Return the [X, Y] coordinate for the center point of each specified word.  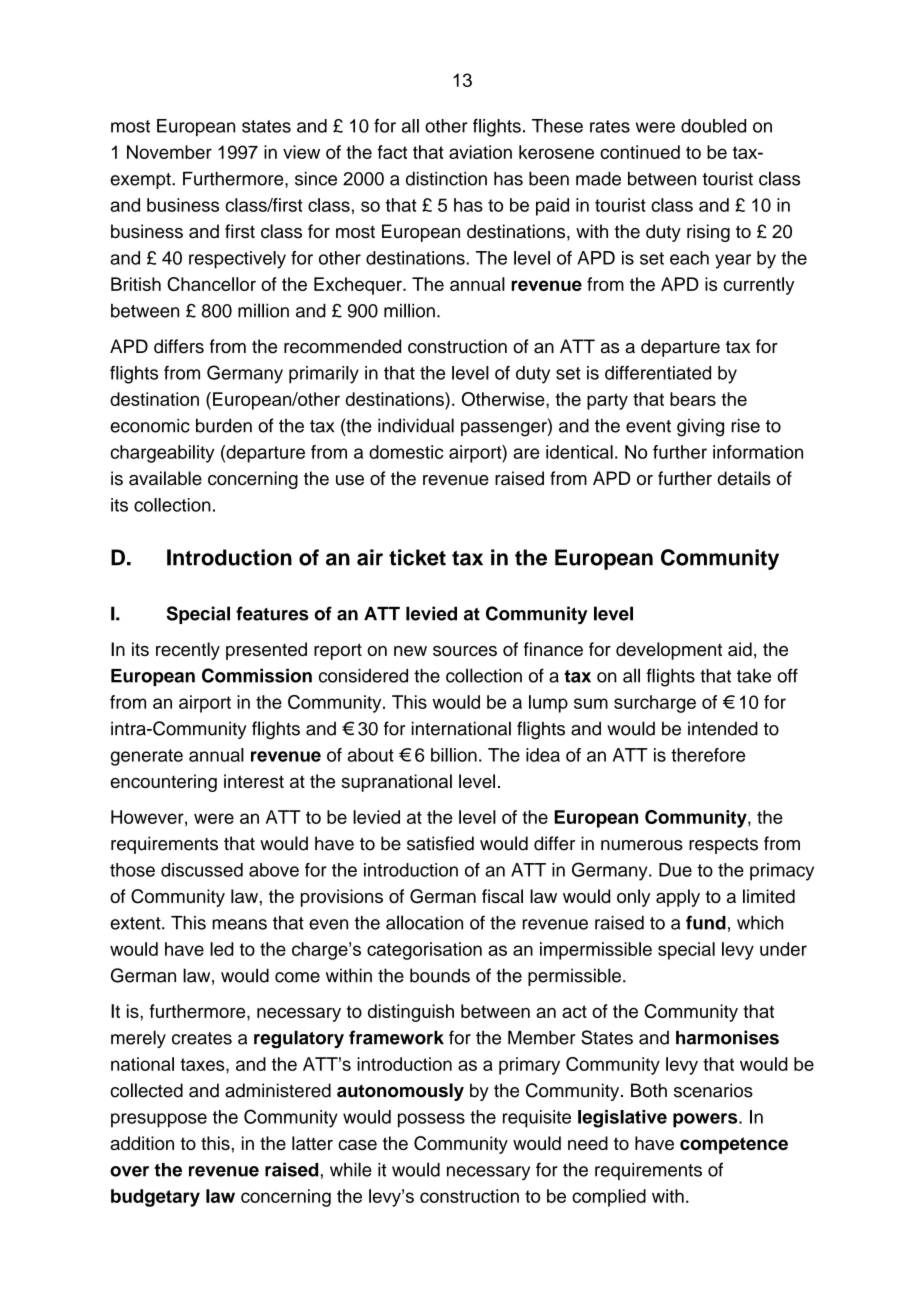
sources [465, 651]
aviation [480, 152]
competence [734, 1145]
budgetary [155, 1198]
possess [431, 1120]
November [169, 152]
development [669, 651]
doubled [713, 126]
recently [188, 651]
